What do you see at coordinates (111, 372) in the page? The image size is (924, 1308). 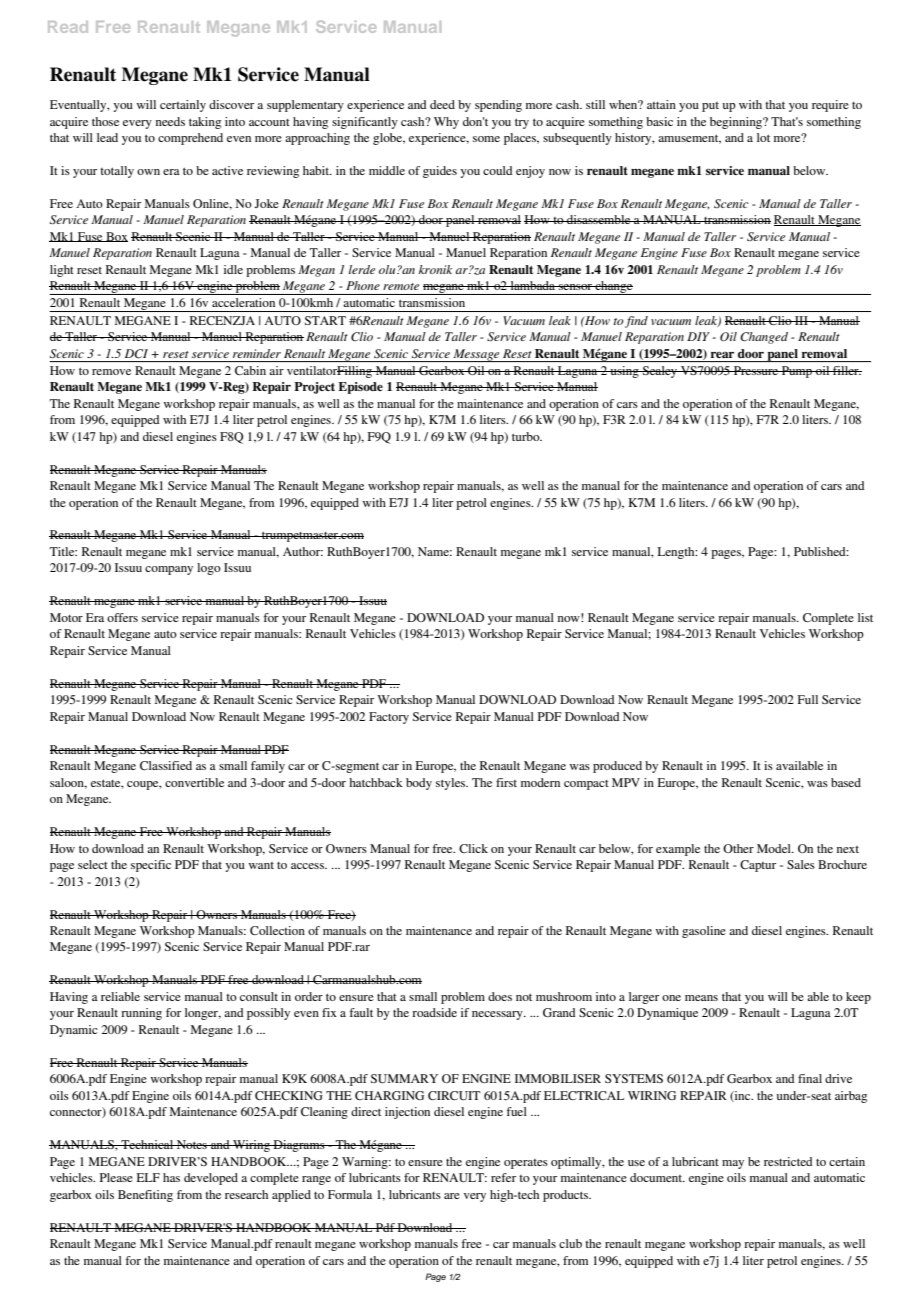 I see `remove` at bounding box center [111, 372].
